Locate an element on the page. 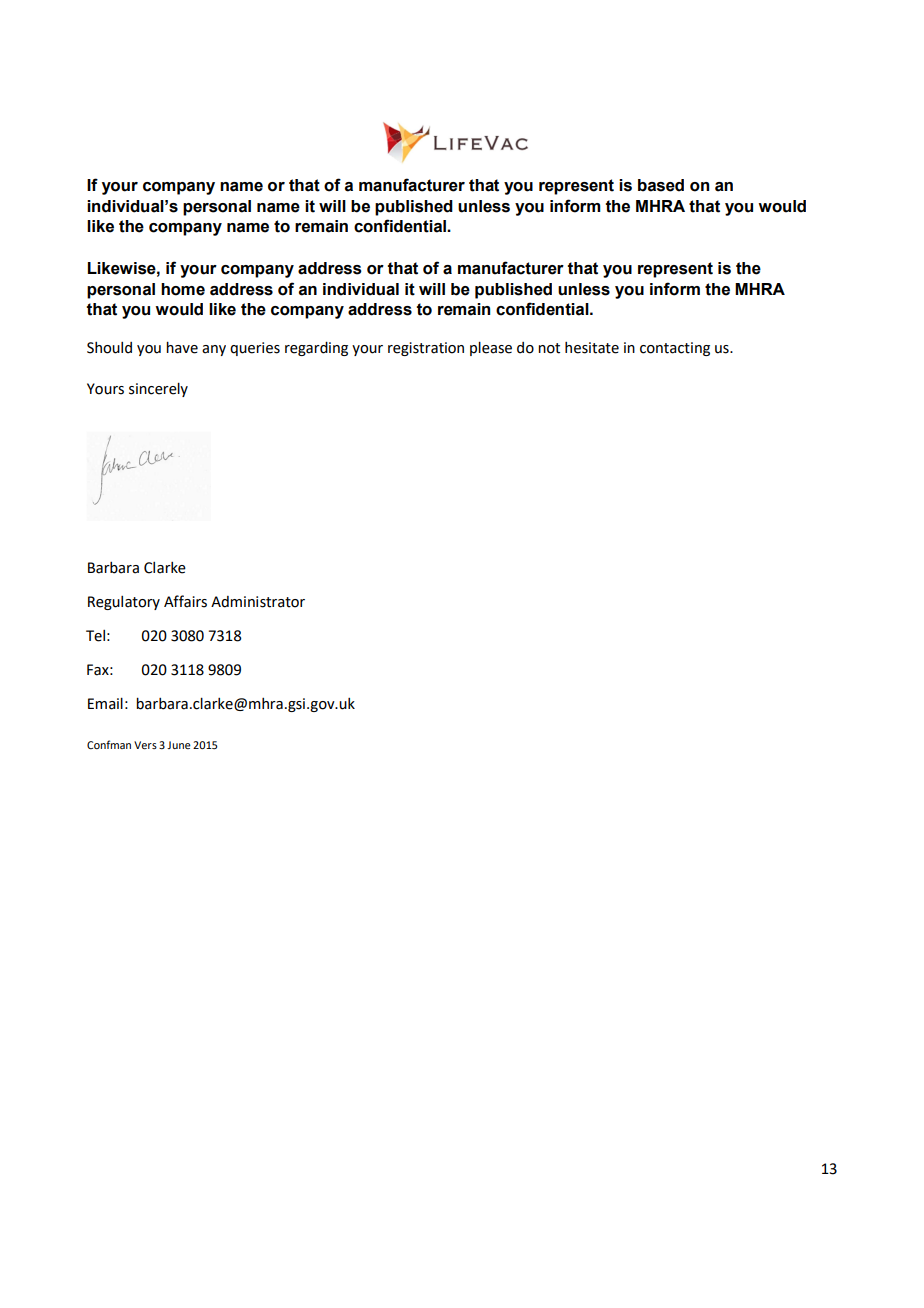 Image resolution: width=924 pixels, height=1308 pixels. home is located at coordinates (183, 289).
